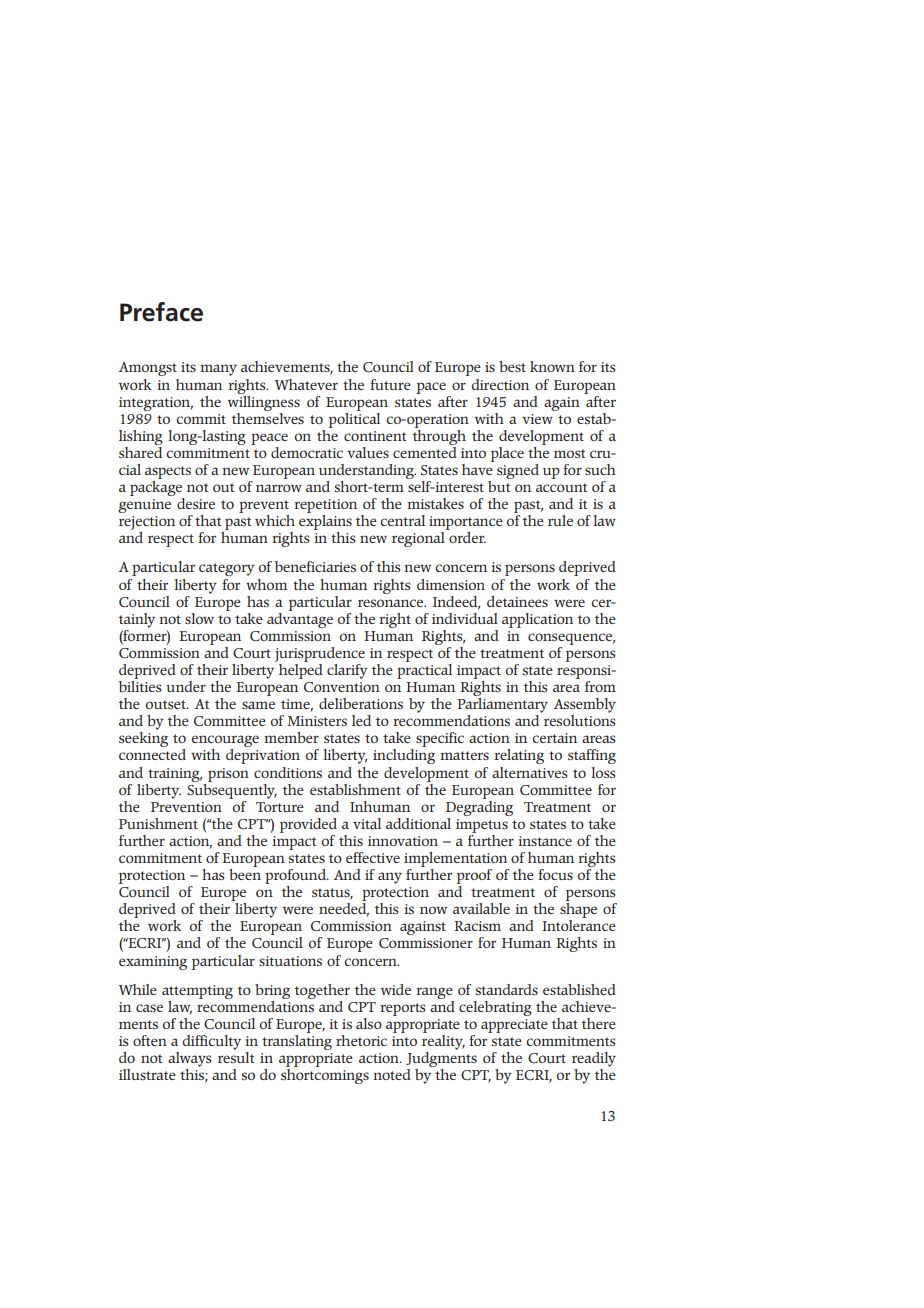 The width and height of the screenshot is (924, 1308). I want to click on known, so click(552, 366).
